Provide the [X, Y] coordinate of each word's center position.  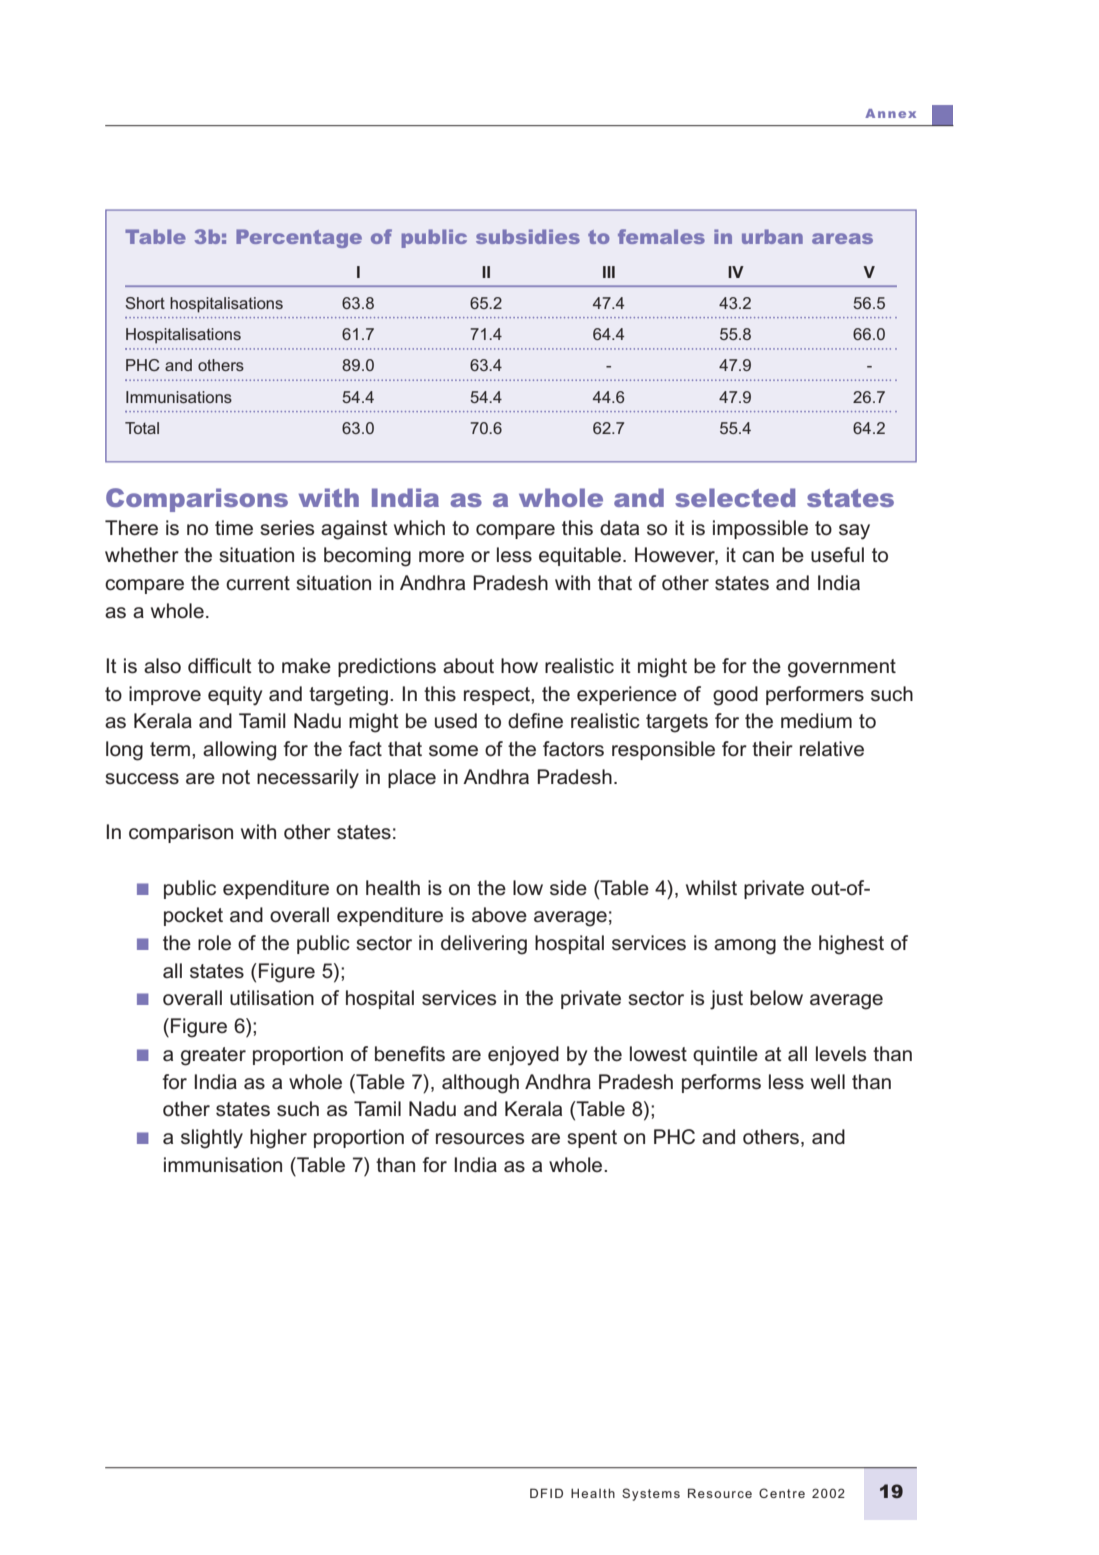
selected [735, 497]
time [234, 527]
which [419, 528]
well [828, 1081]
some [453, 751]
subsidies [528, 236]
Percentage [299, 238]
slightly [212, 1139]
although [480, 1084]
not [236, 777]
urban [772, 236]
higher [278, 1139]
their [772, 748]
